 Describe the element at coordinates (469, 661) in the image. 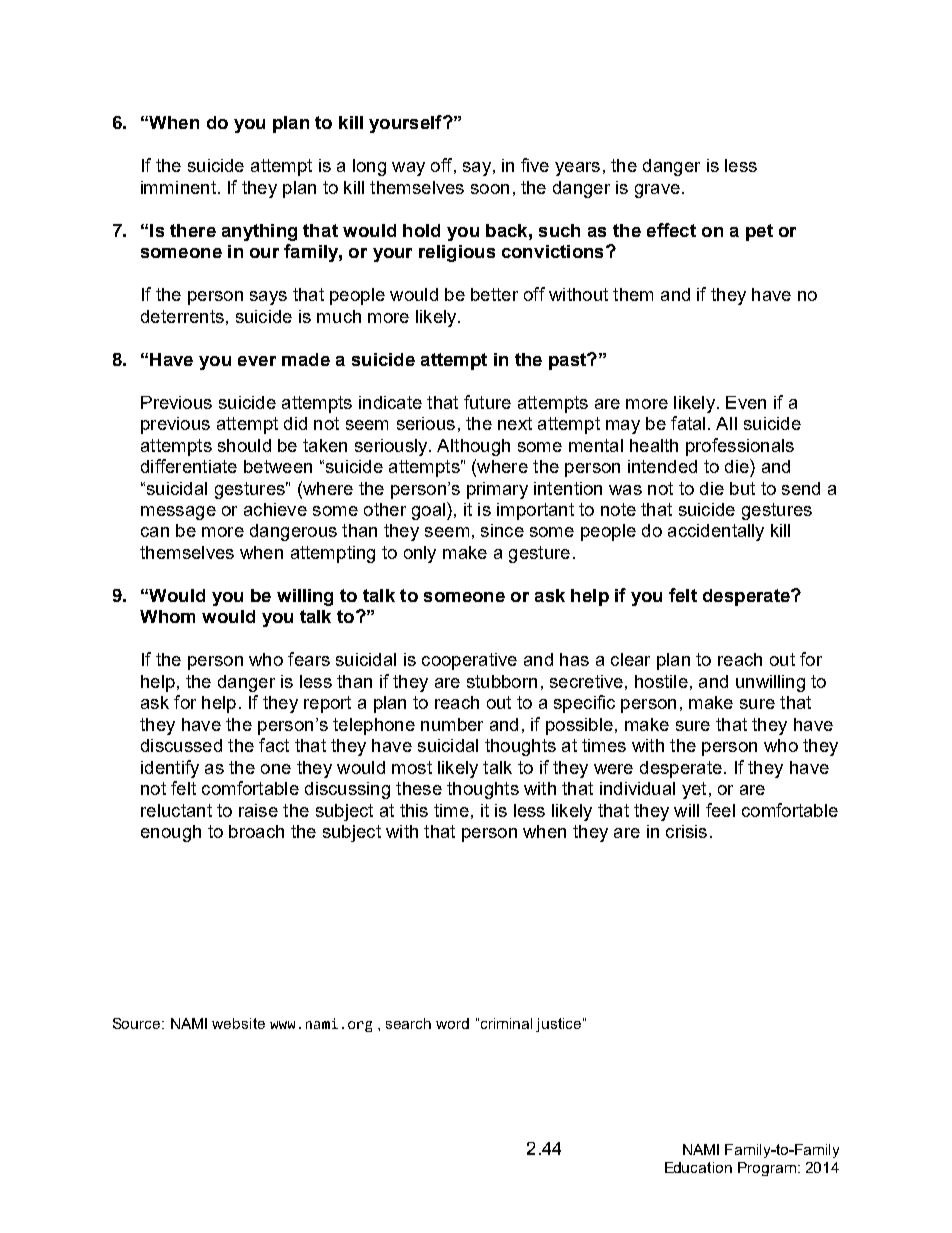

I see `cooperative` at that location.
